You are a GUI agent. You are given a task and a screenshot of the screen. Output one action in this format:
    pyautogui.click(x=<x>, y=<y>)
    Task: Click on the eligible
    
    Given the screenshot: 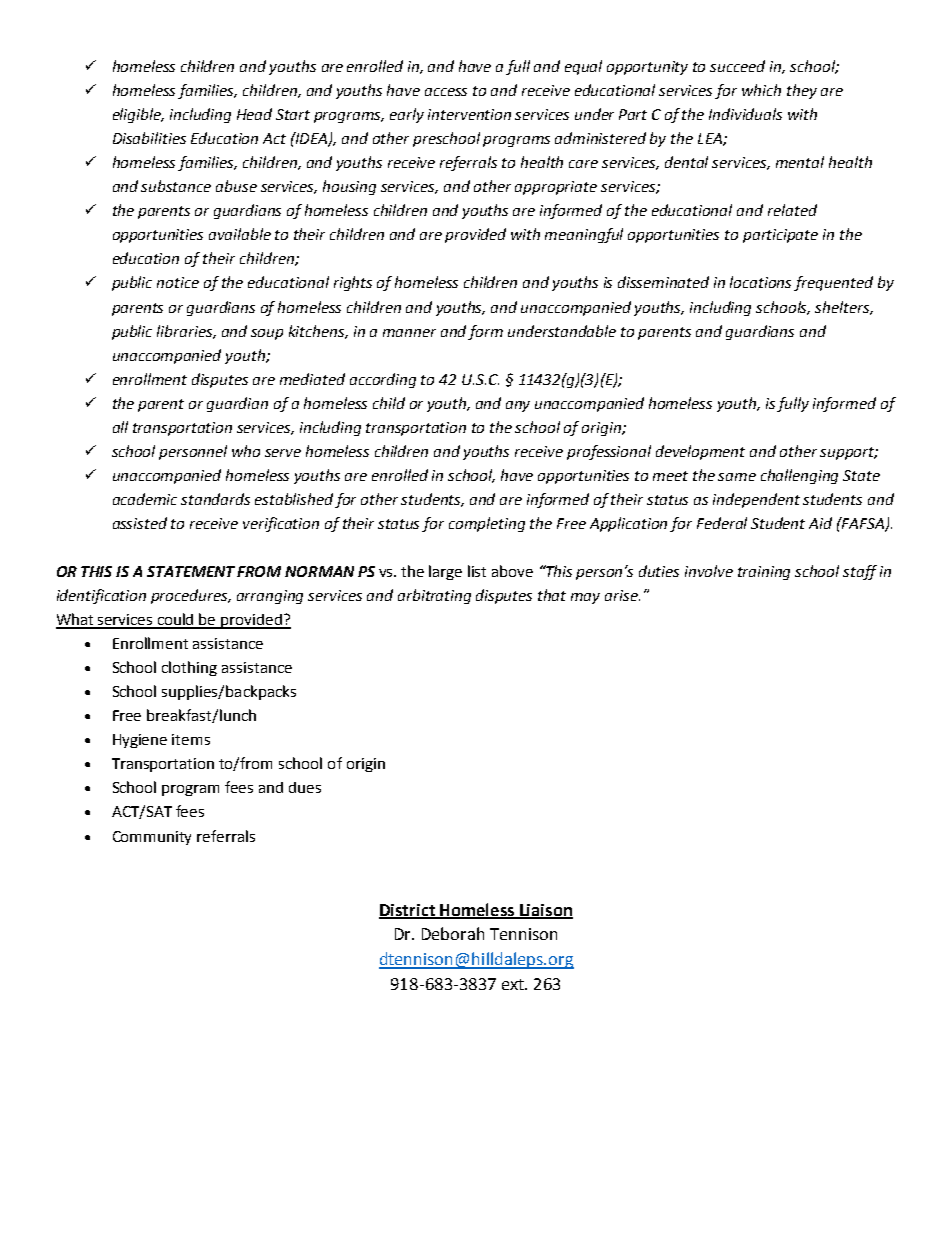 What is the action you would take?
    pyautogui.click(x=138, y=115)
